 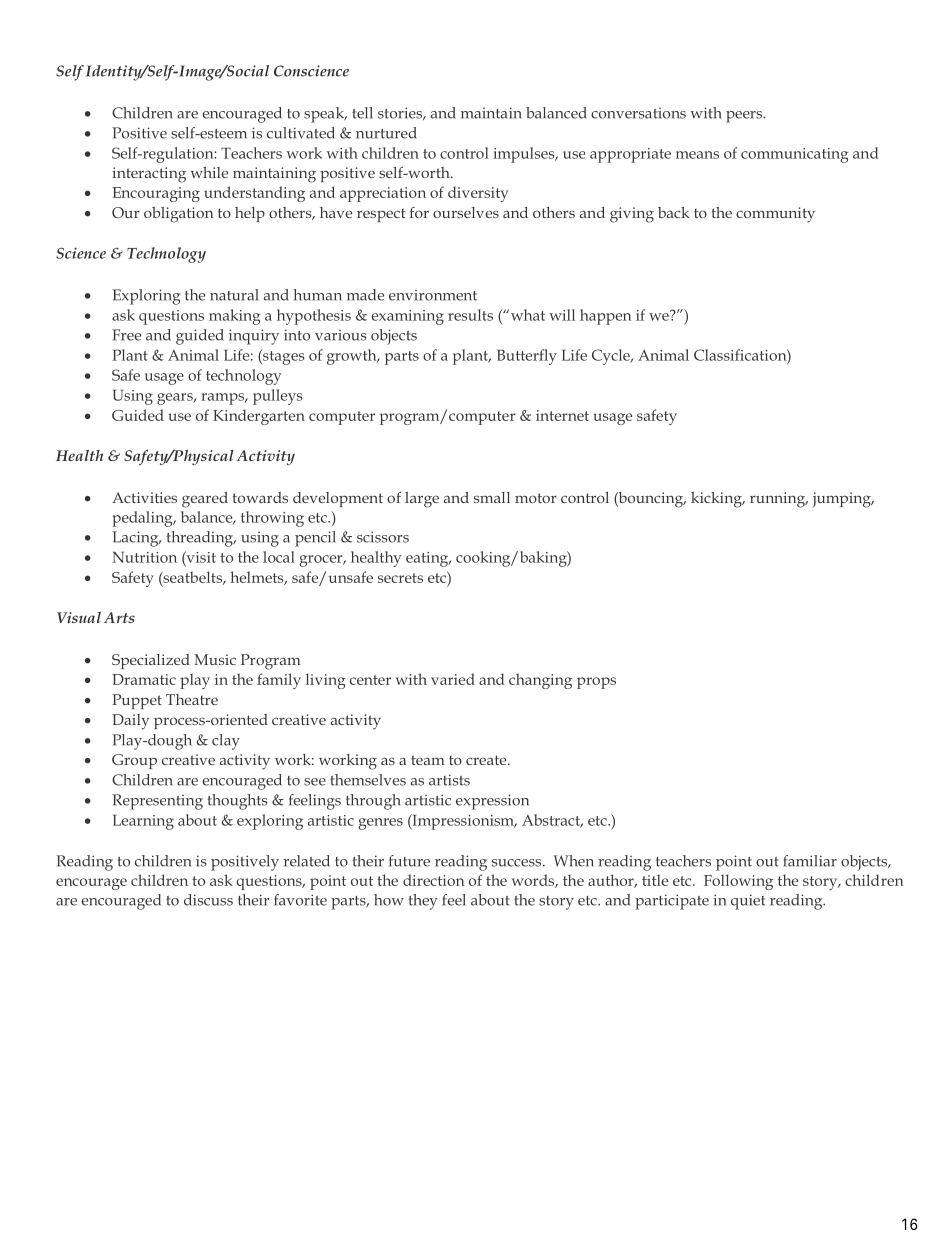 What do you see at coordinates (738, 882) in the screenshot?
I see `Following` at bounding box center [738, 882].
